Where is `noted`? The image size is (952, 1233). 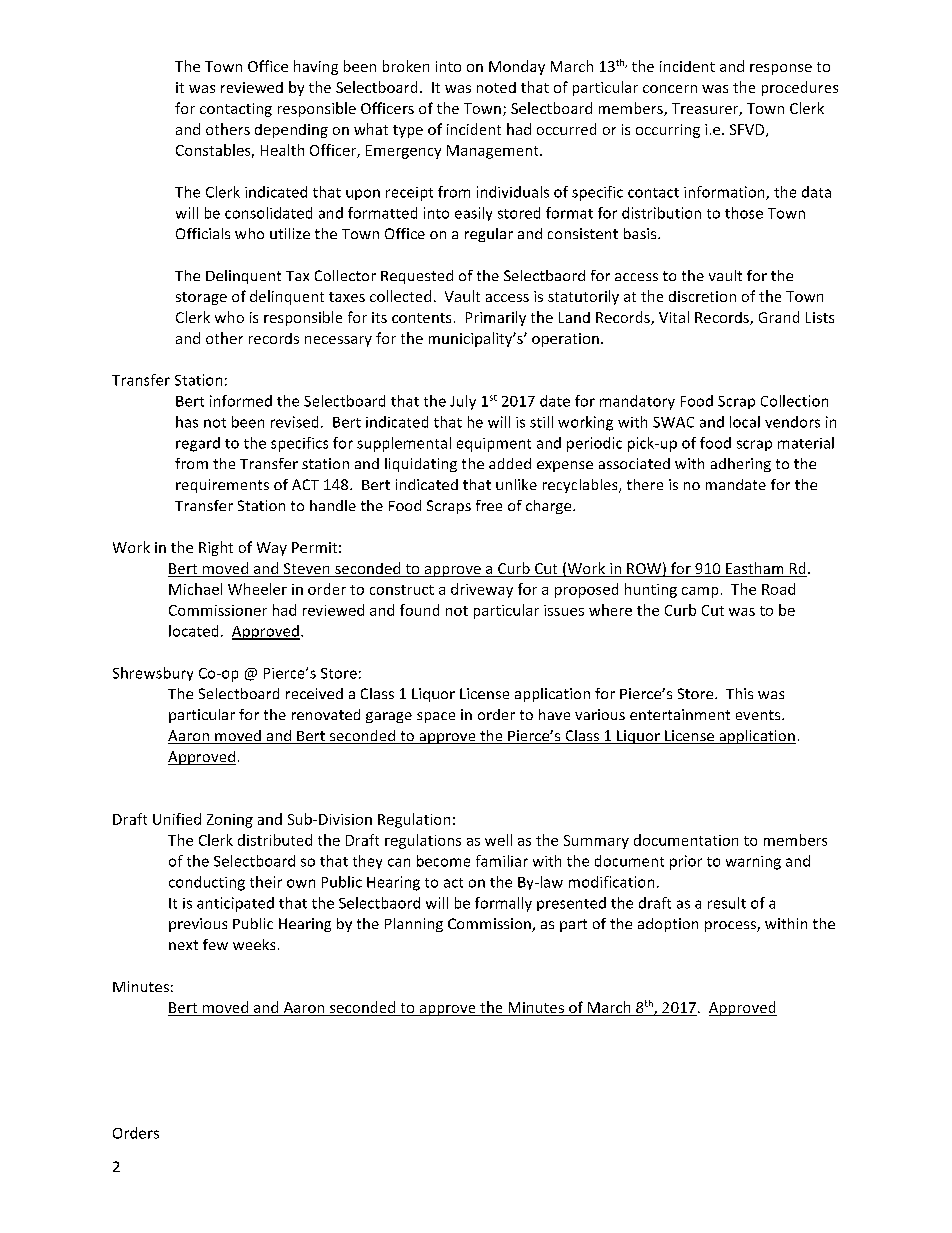 noted is located at coordinates (496, 87).
